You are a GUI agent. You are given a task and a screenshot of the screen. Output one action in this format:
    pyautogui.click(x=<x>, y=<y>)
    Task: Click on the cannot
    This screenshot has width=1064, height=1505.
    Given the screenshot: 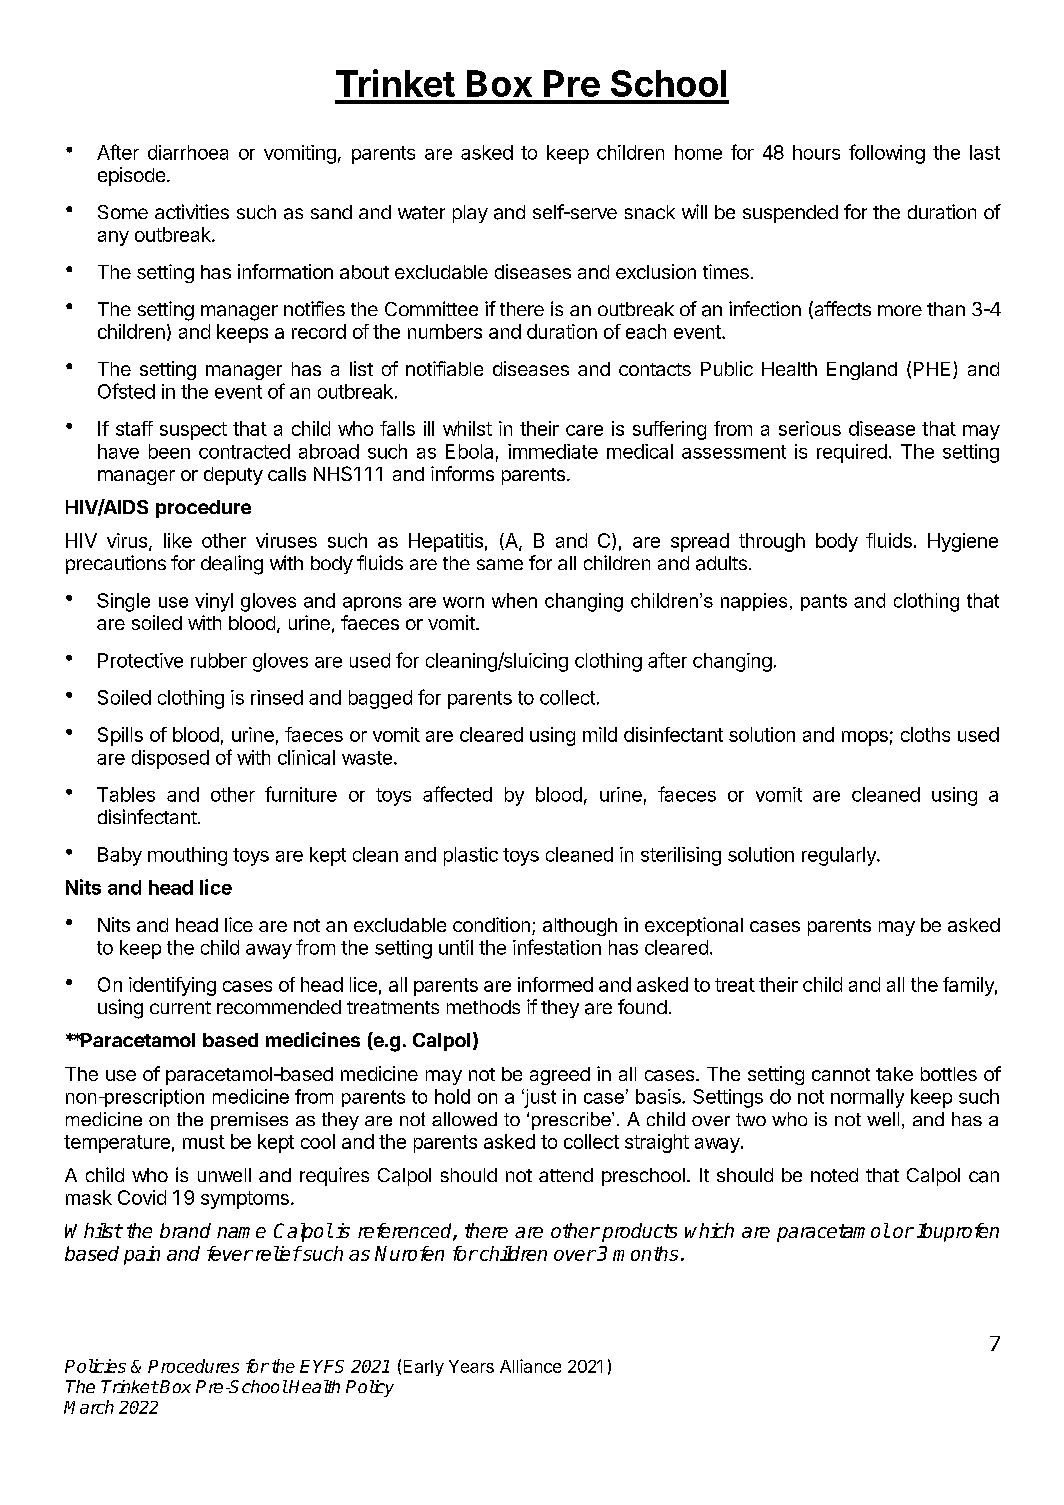 What is the action you would take?
    pyautogui.click(x=841, y=1074)
